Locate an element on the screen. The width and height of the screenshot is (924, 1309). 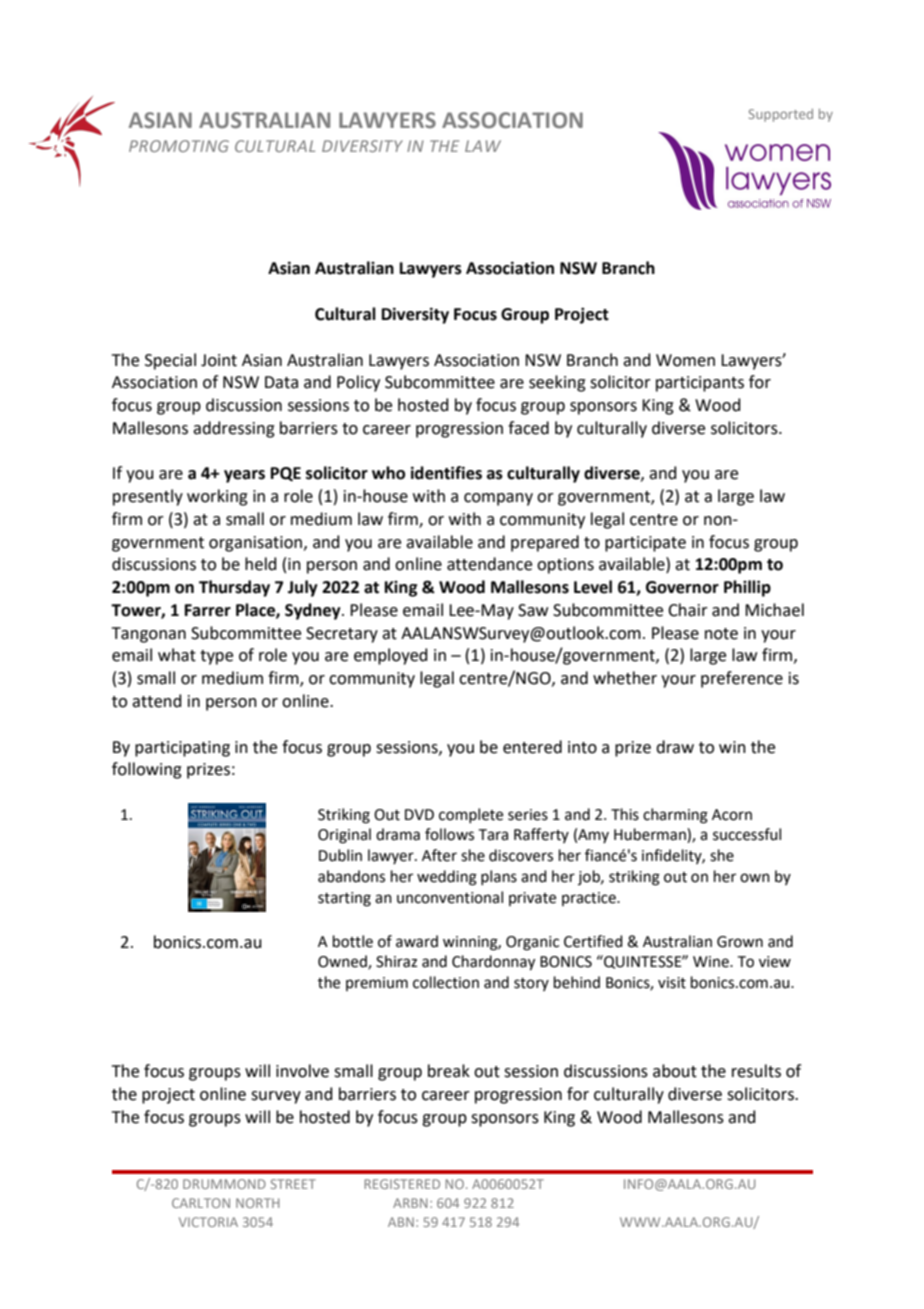
Policy is located at coordinates (358, 383).
